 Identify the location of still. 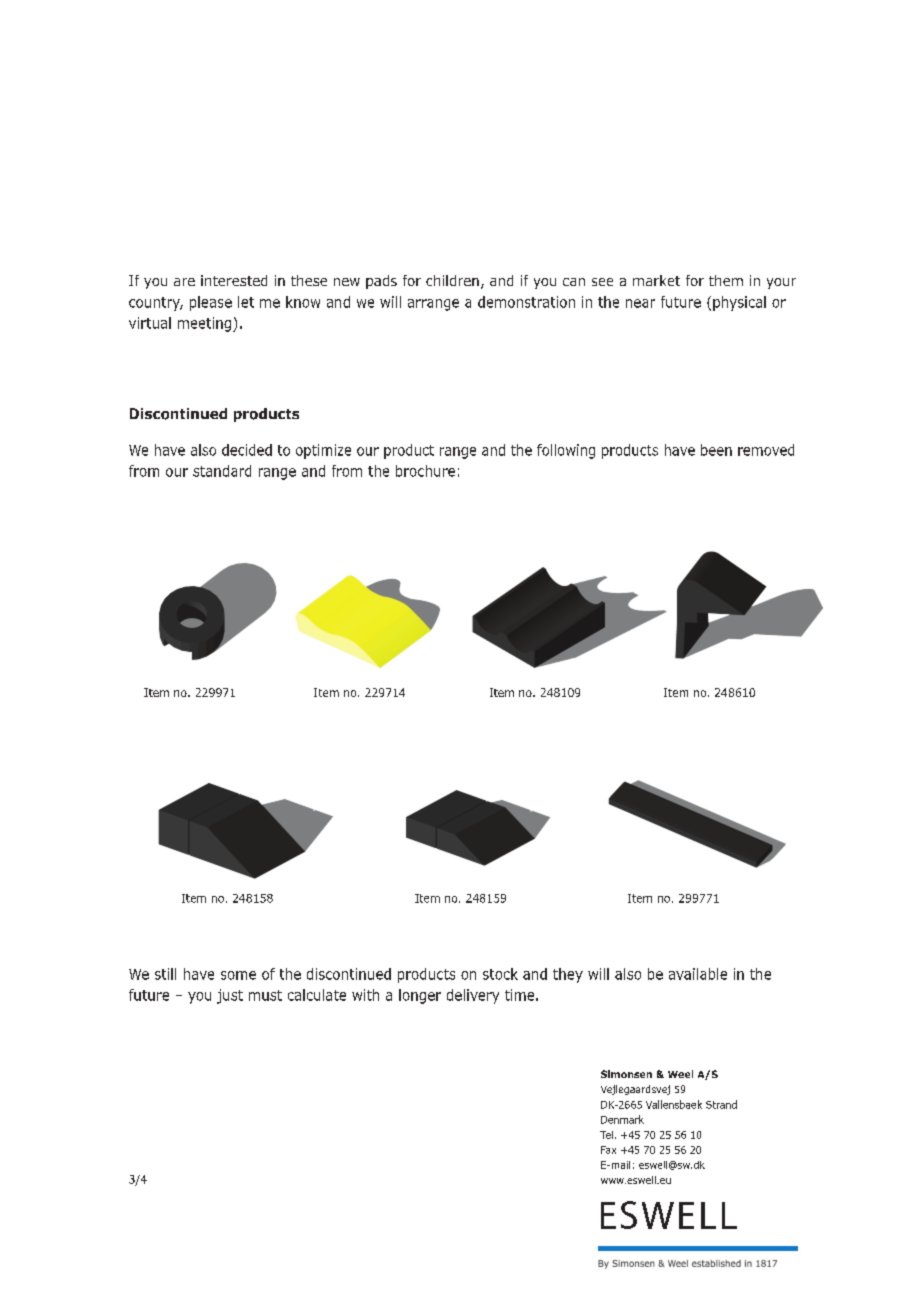
(165, 974).
